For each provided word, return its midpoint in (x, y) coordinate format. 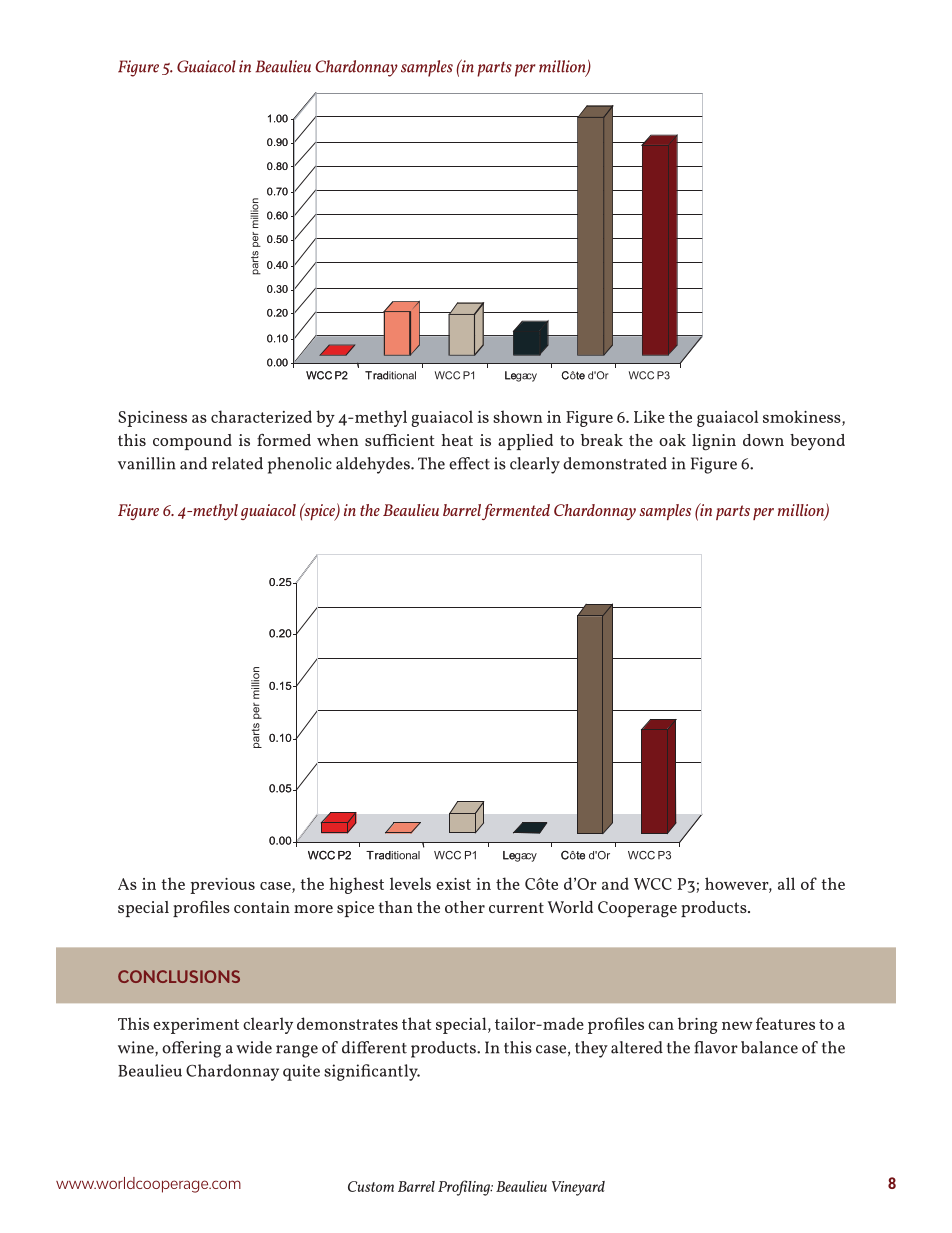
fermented (516, 512)
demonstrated (615, 463)
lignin (714, 442)
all (786, 883)
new (737, 1026)
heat (457, 440)
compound (192, 442)
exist (453, 884)
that (416, 1023)
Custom (371, 1186)
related (237, 463)
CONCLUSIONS (179, 976)
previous (222, 886)
